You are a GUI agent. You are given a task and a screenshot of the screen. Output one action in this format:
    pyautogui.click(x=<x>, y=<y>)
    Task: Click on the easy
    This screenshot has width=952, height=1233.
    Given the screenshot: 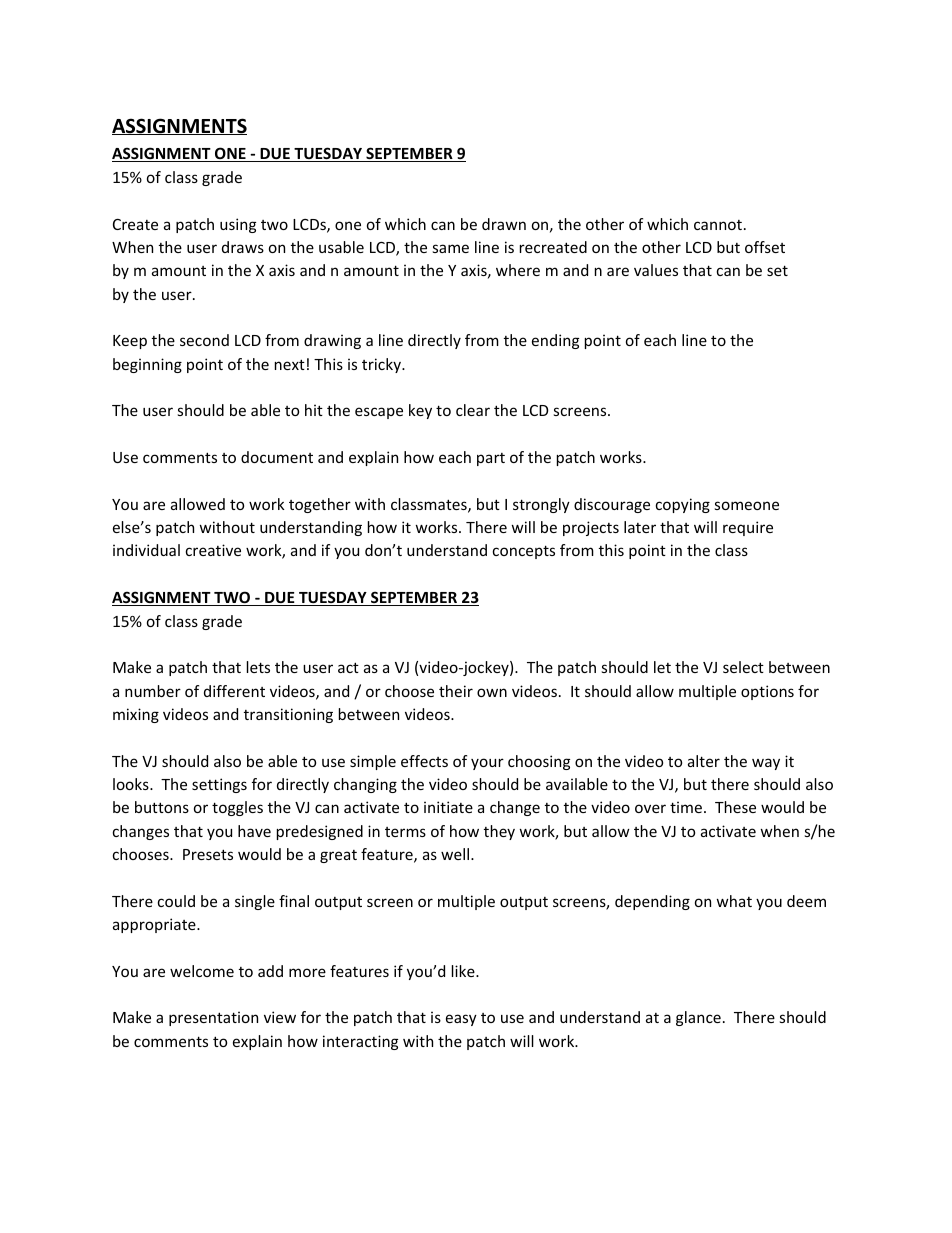 What is the action you would take?
    pyautogui.click(x=461, y=1020)
